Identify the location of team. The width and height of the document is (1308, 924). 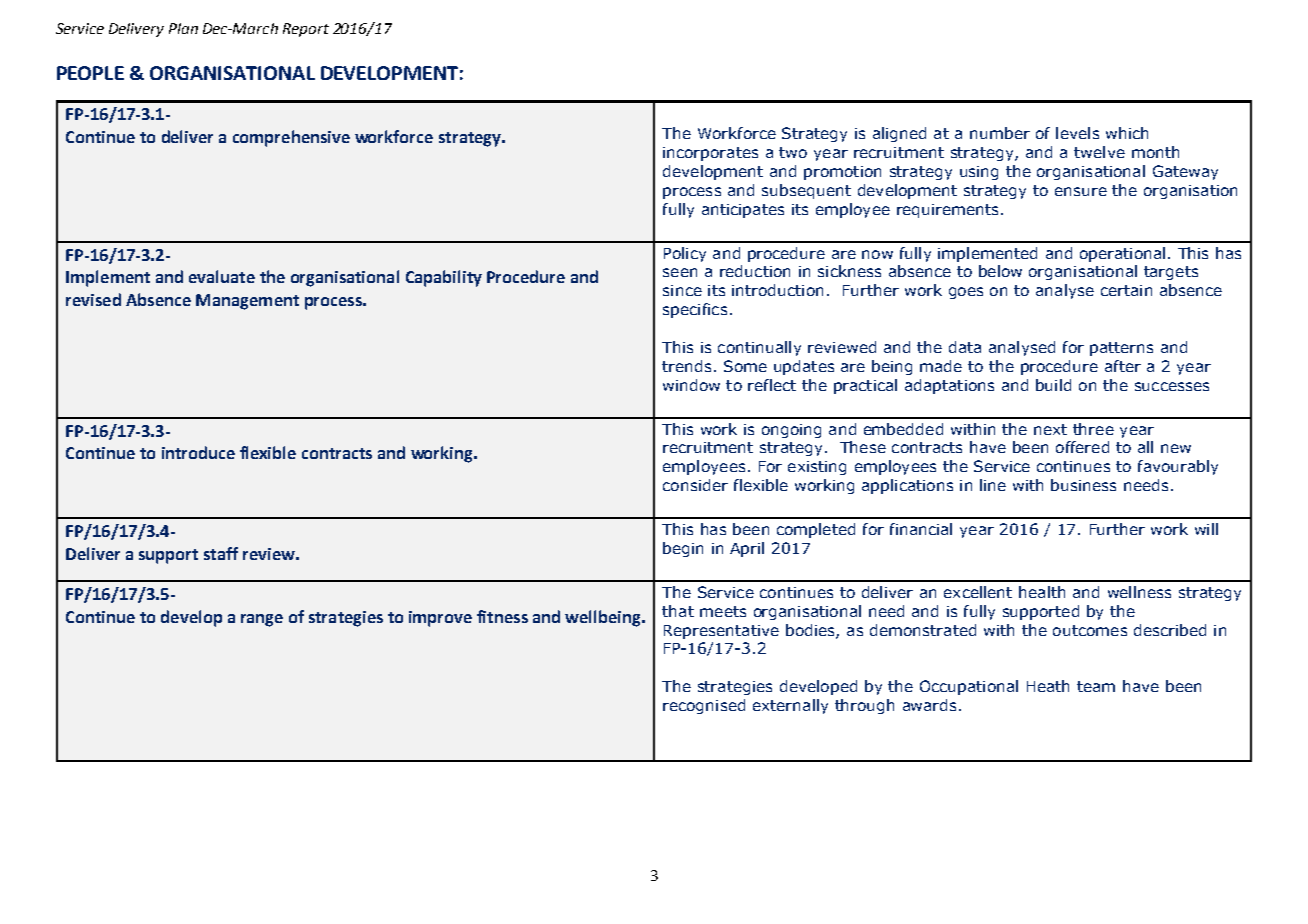
(1096, 686).
